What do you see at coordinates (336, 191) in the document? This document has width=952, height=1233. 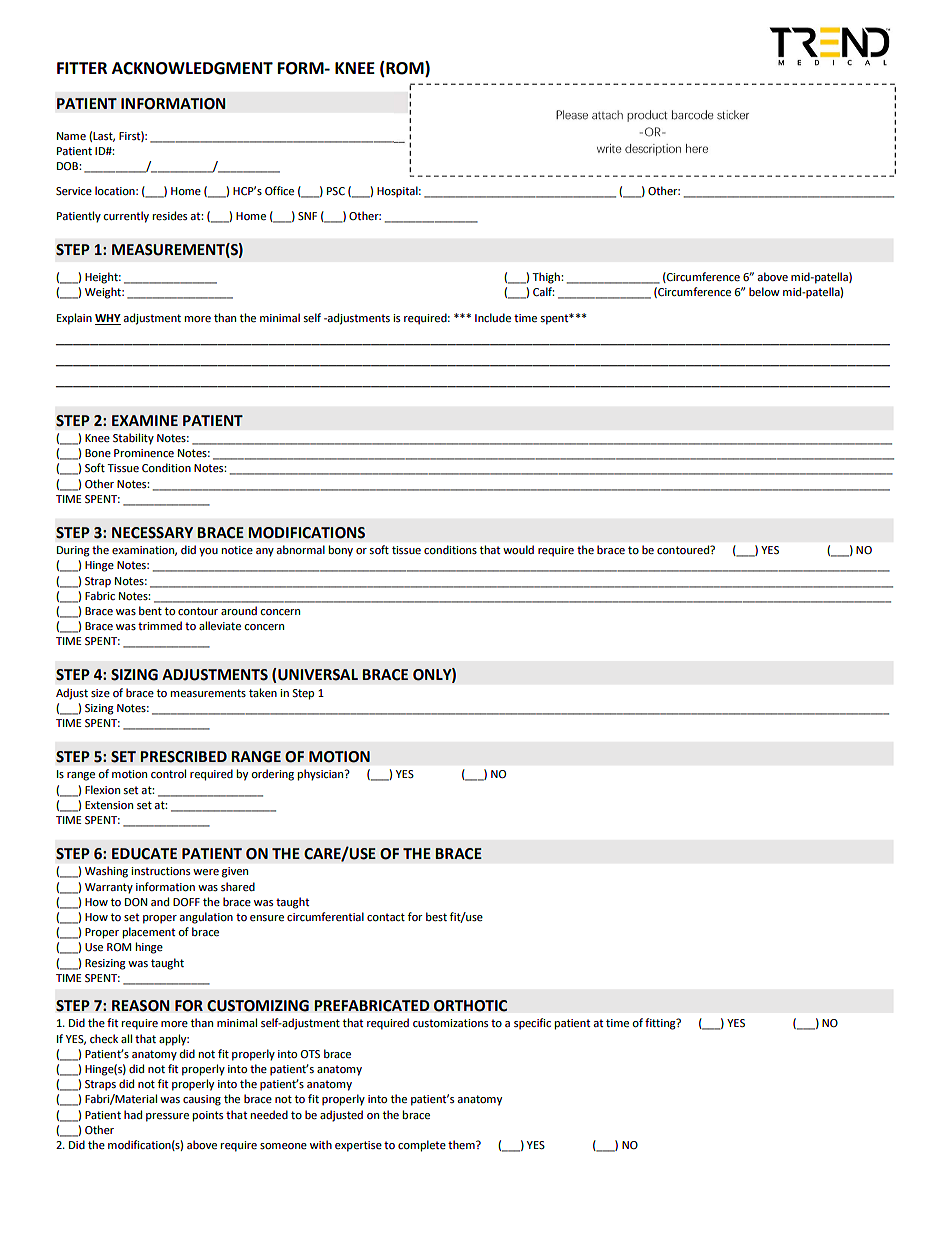 I see `PSC` at bounding box center [336, 191].
